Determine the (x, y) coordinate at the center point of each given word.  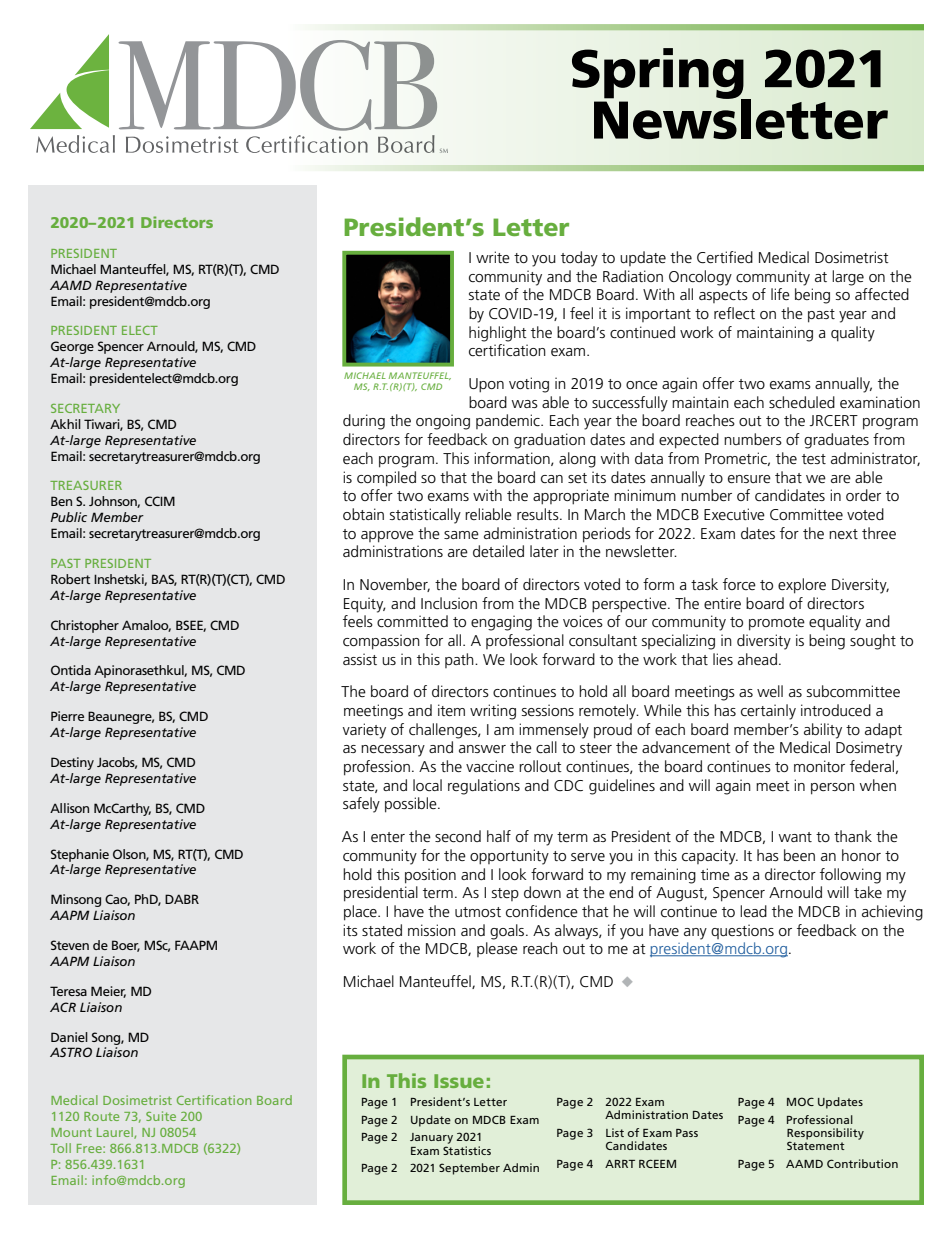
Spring (659, 74)
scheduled (802, 402)
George (72, 347)
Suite (161, 1116)
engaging (501, 623)
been (799, 855)
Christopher (85, 626)
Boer (126, 946)
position (430, 876)
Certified (725, 257)
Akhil (65, 424)
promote (777, 624)
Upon (486, 385)
